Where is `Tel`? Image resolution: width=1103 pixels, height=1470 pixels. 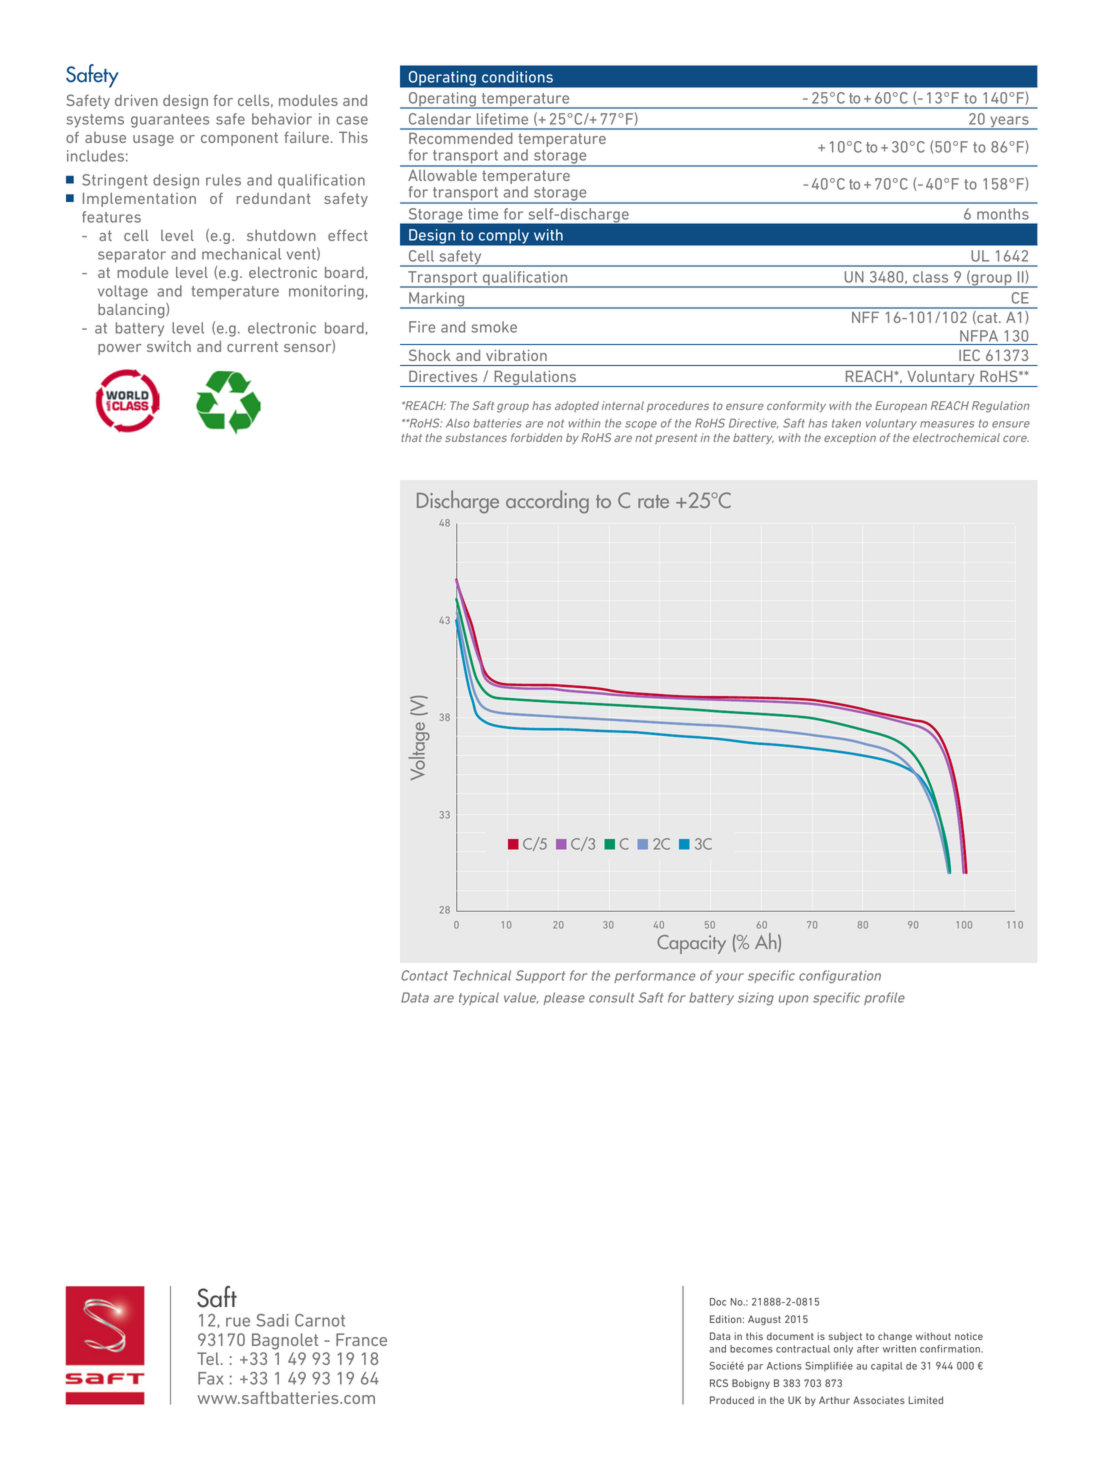 Tel is located at coordinates (209, 1358).
